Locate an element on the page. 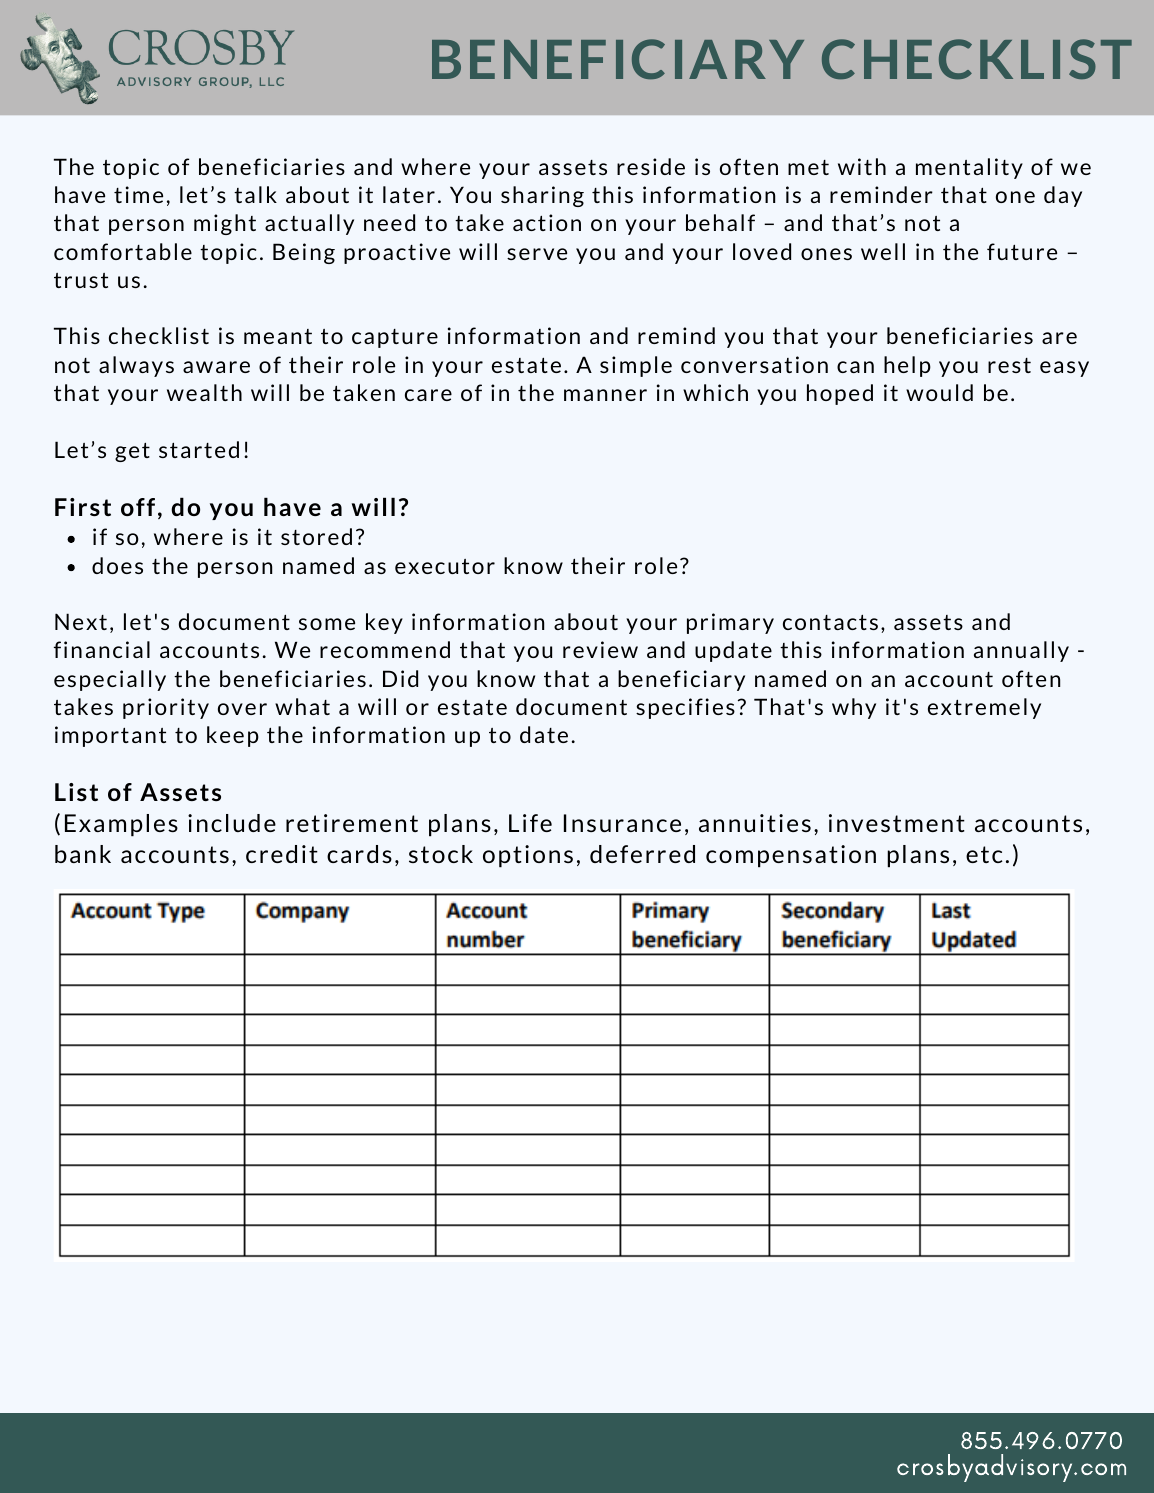  sharing is located at coordinates (542, 196).
